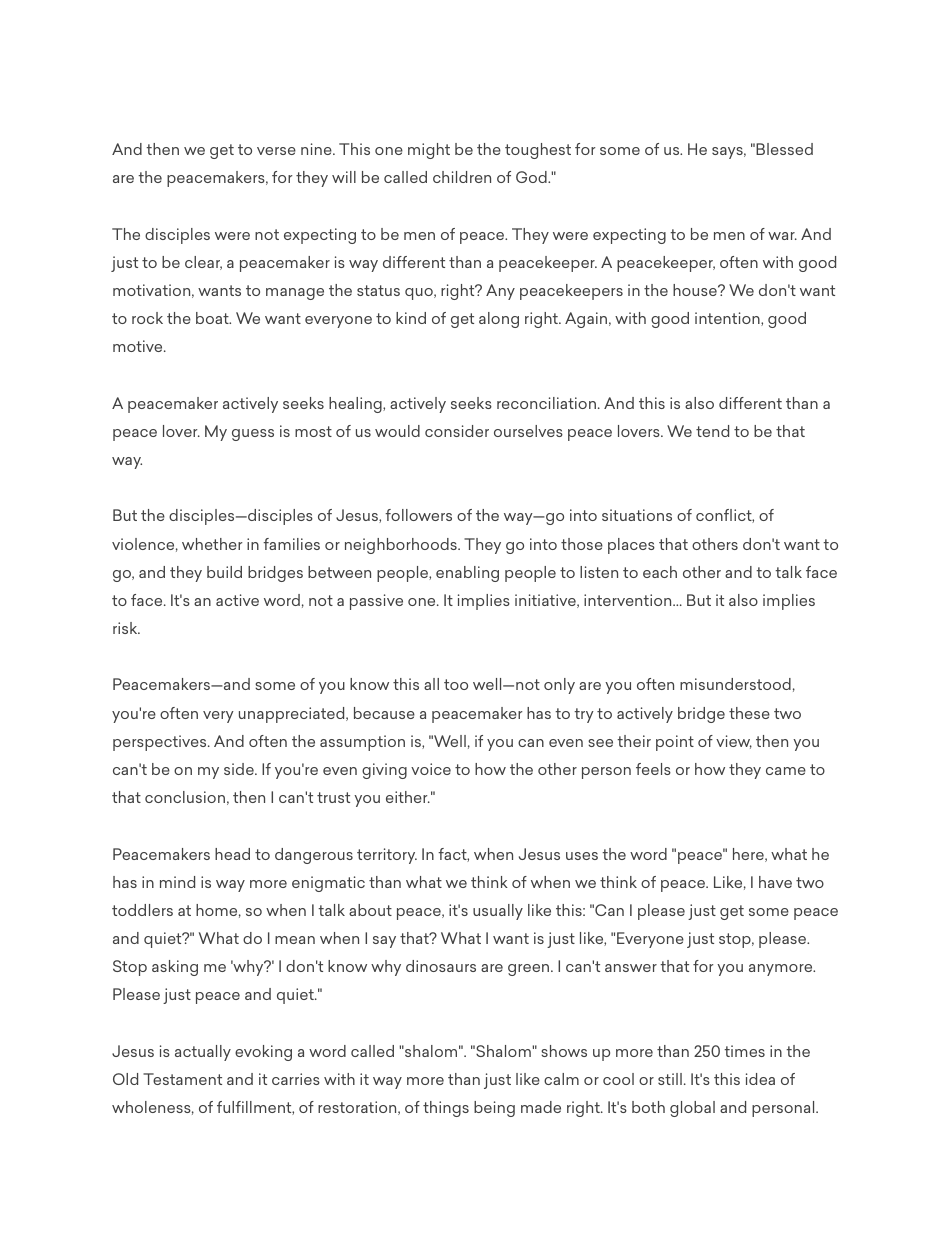 The image size is (952, 1233). I want to click on Testament, so click(182, 1079).
